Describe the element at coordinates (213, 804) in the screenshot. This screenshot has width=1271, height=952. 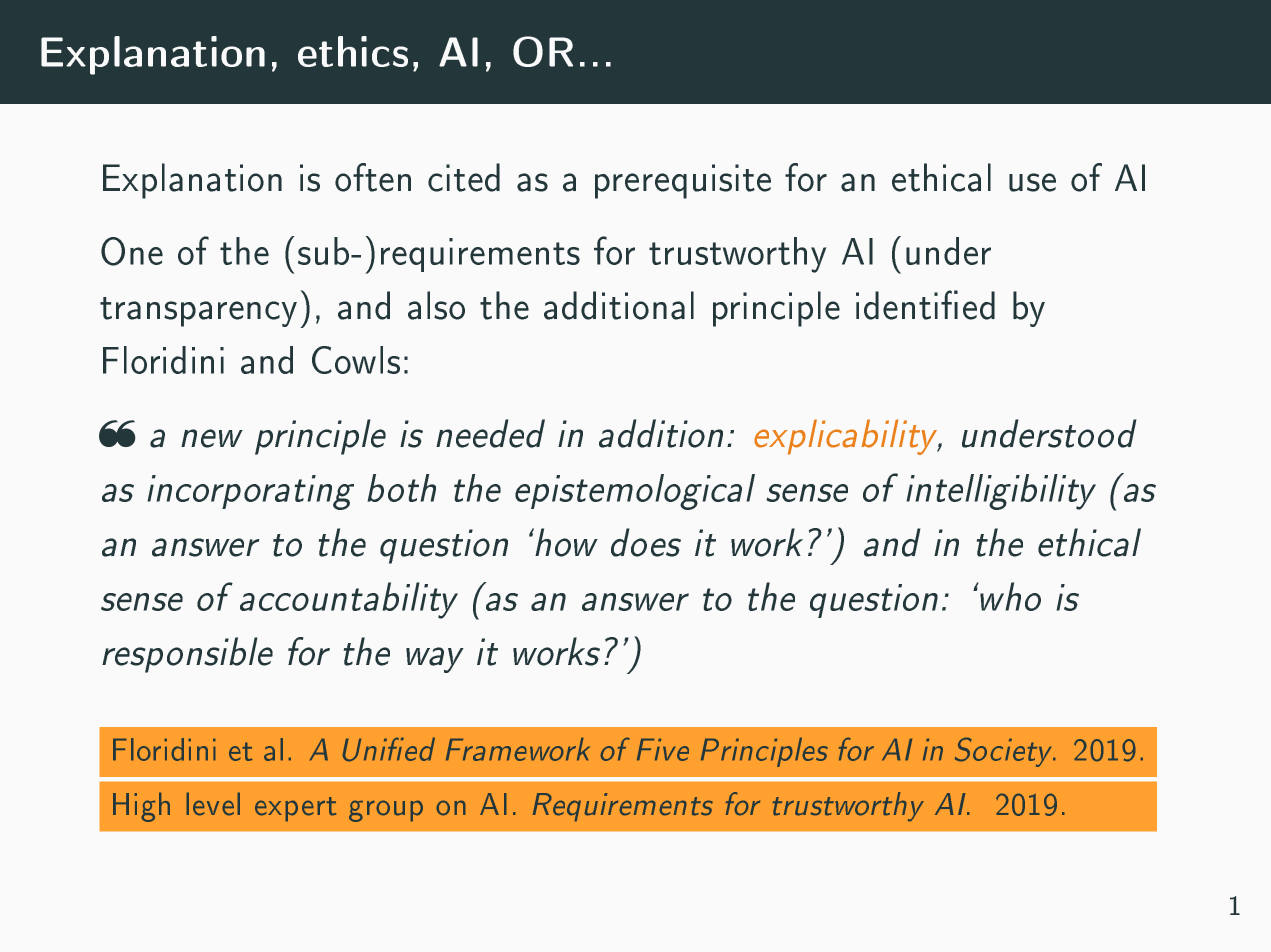
I see `level` at that location.
